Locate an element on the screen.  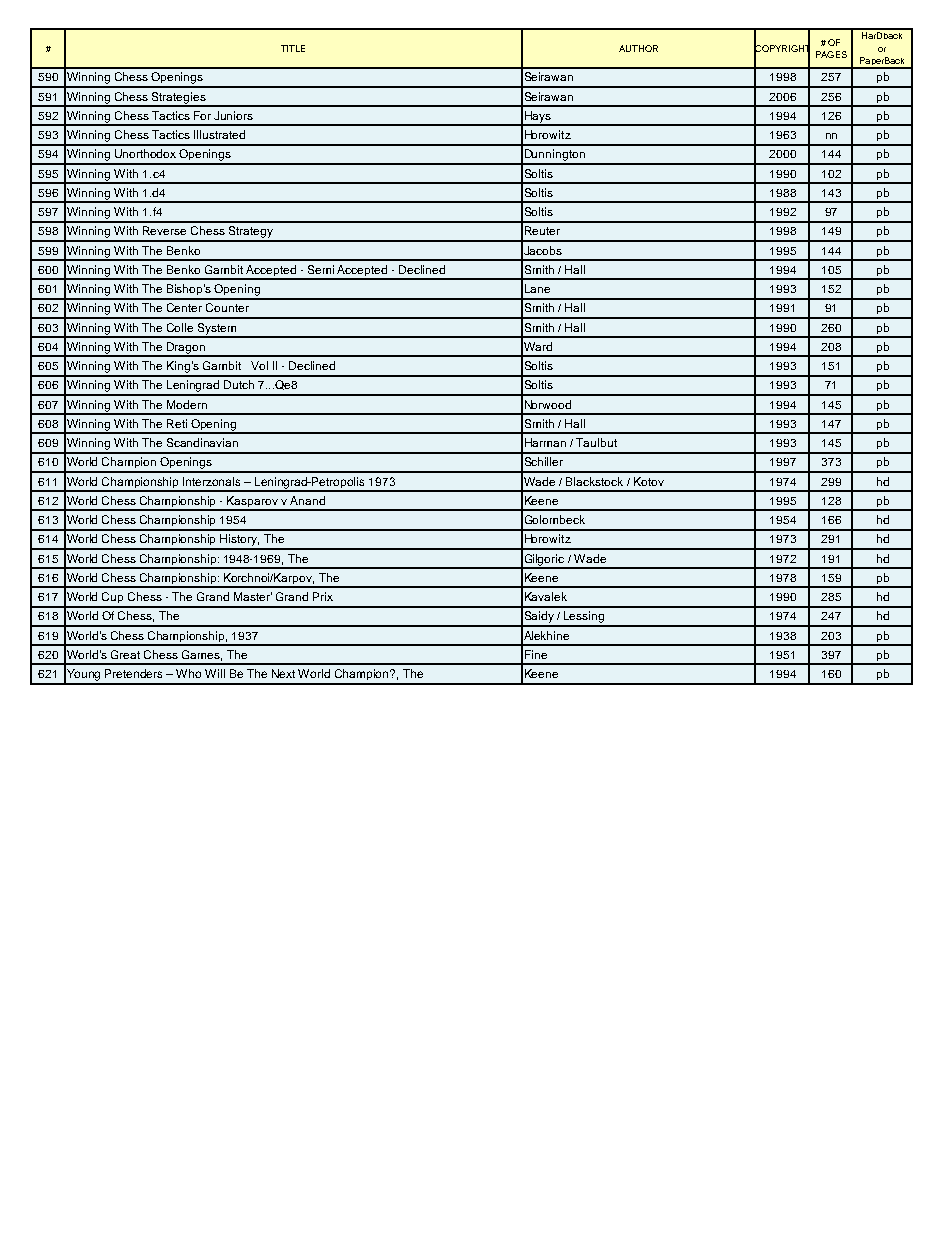
Prix is located at coordinates (323, 596).
